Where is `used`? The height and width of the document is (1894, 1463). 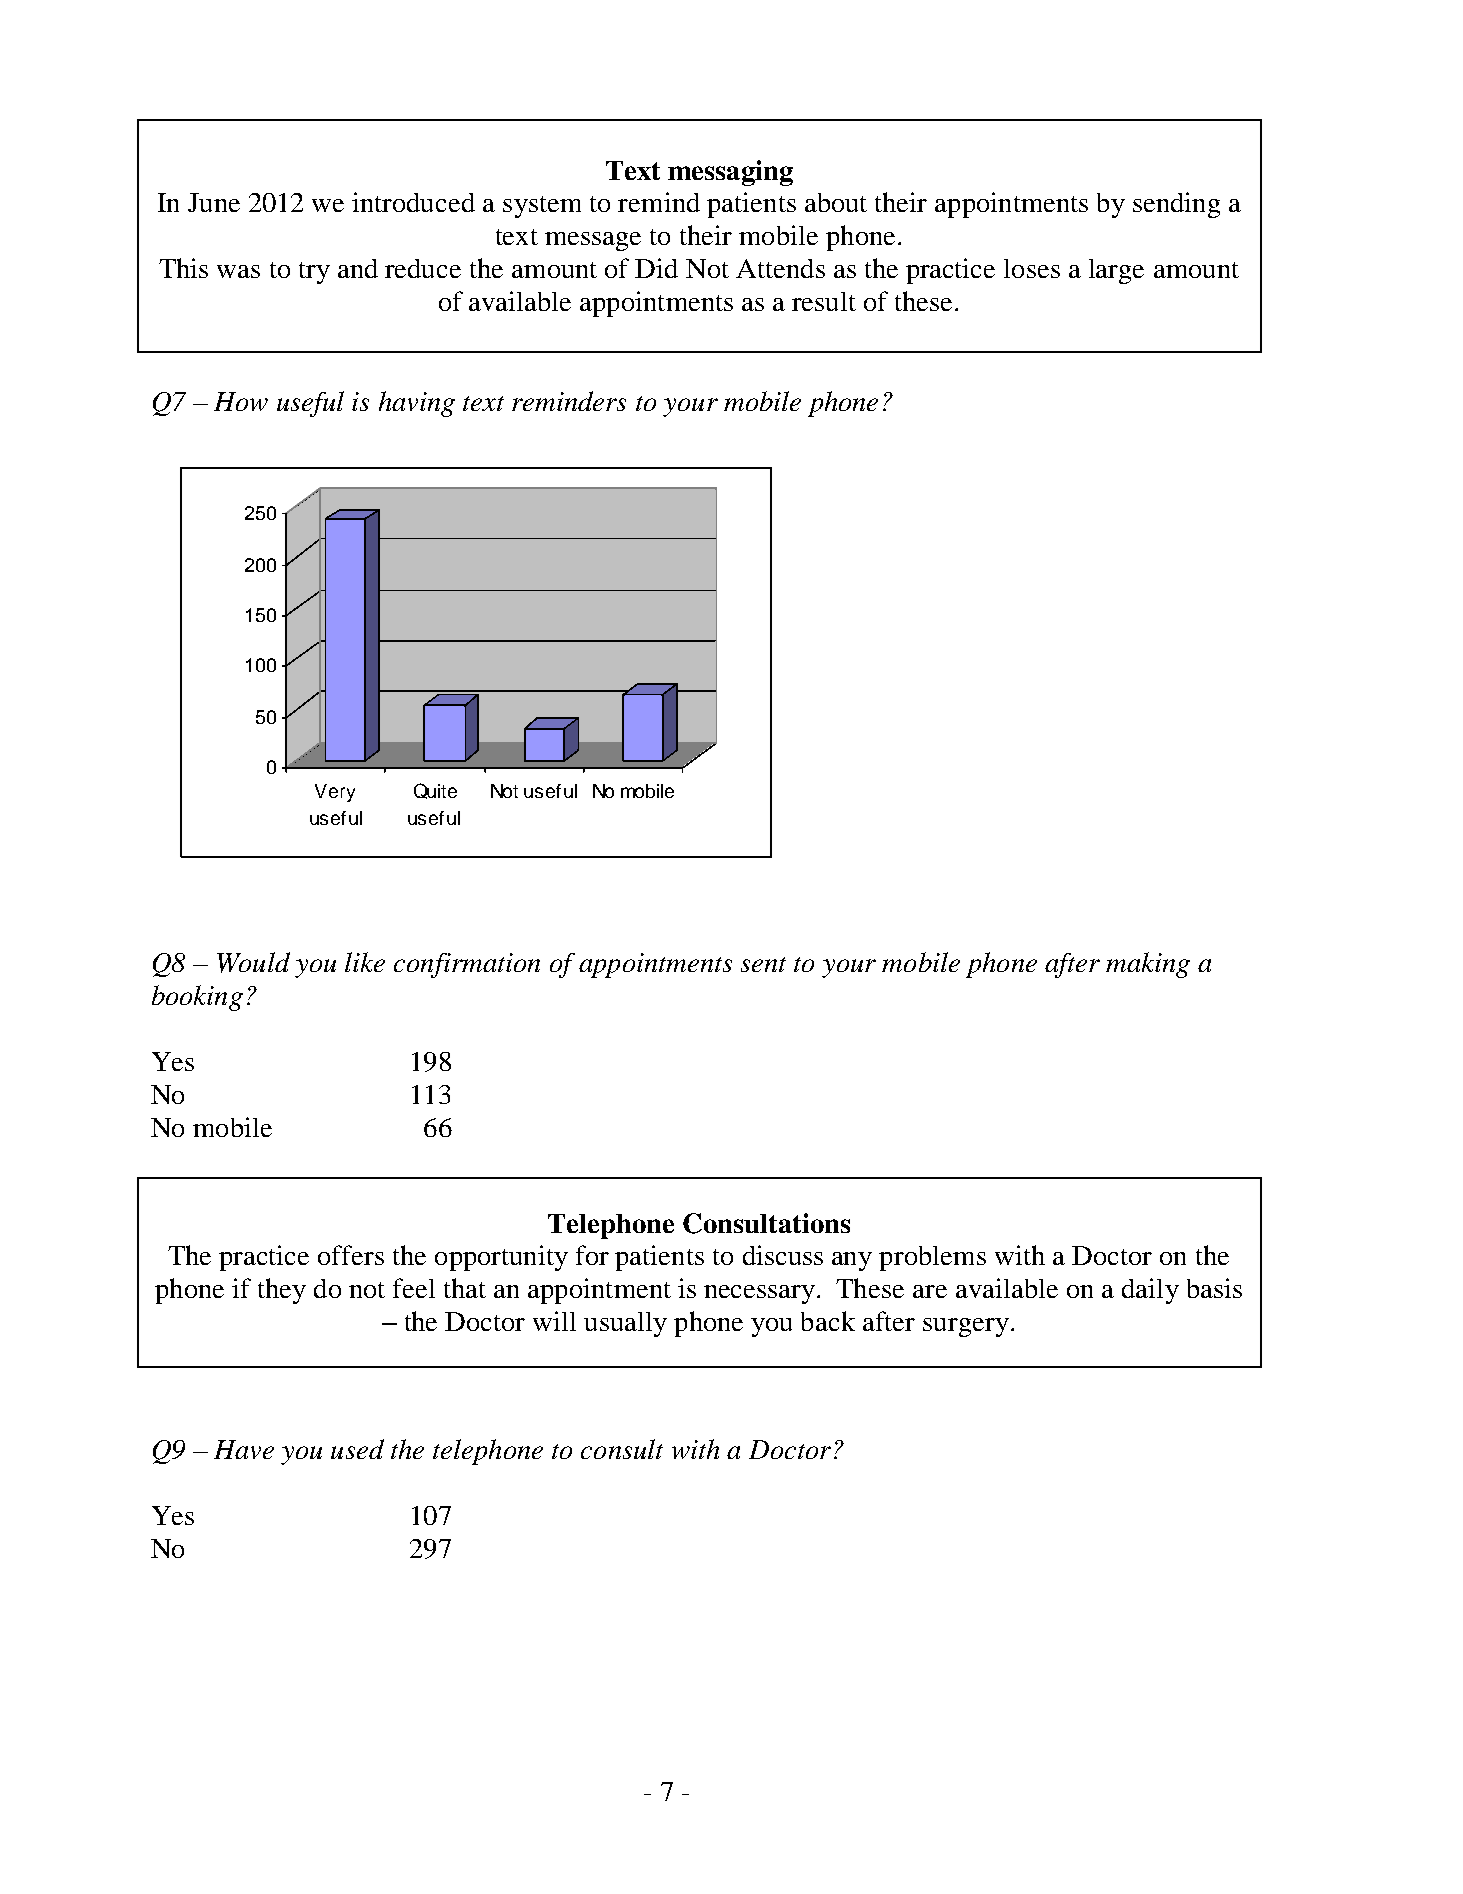 used is located at coordinates (357, 1449).
